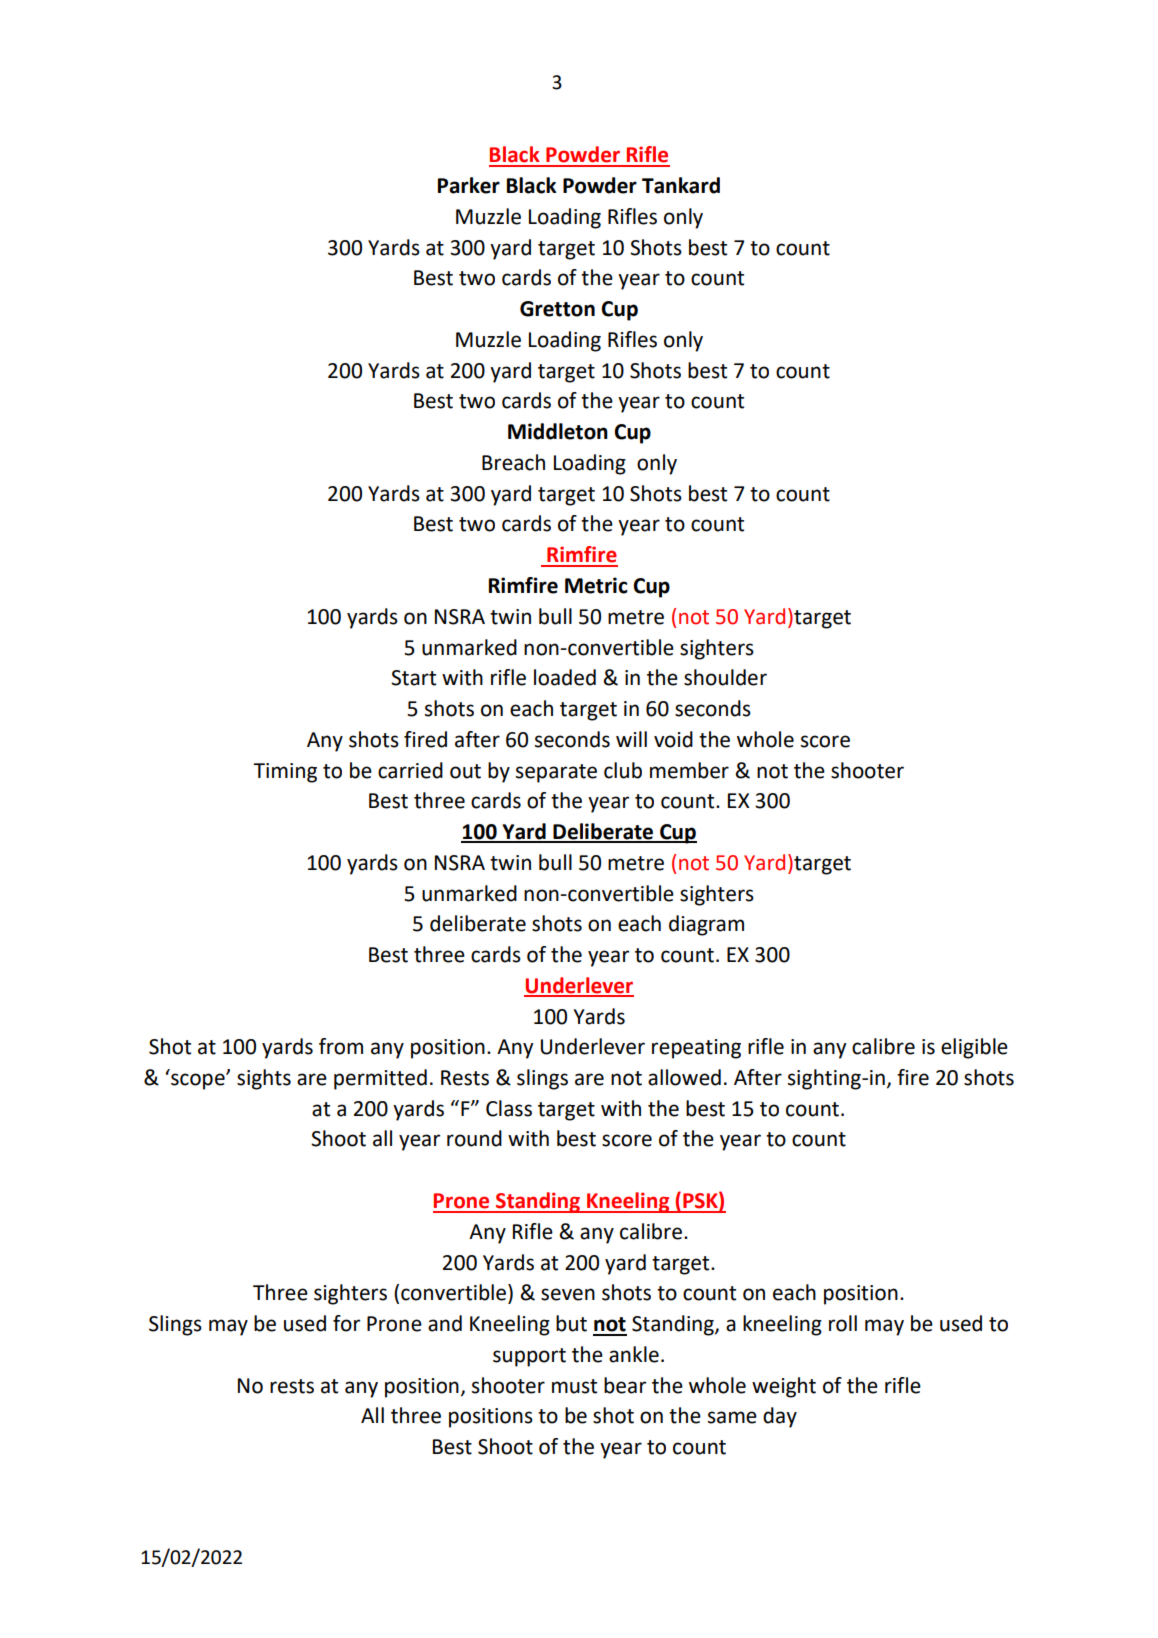 The image size is (1158, 1638). Describe the element at coordinates (596, 585) in the image. I see `Metric` at that location.
